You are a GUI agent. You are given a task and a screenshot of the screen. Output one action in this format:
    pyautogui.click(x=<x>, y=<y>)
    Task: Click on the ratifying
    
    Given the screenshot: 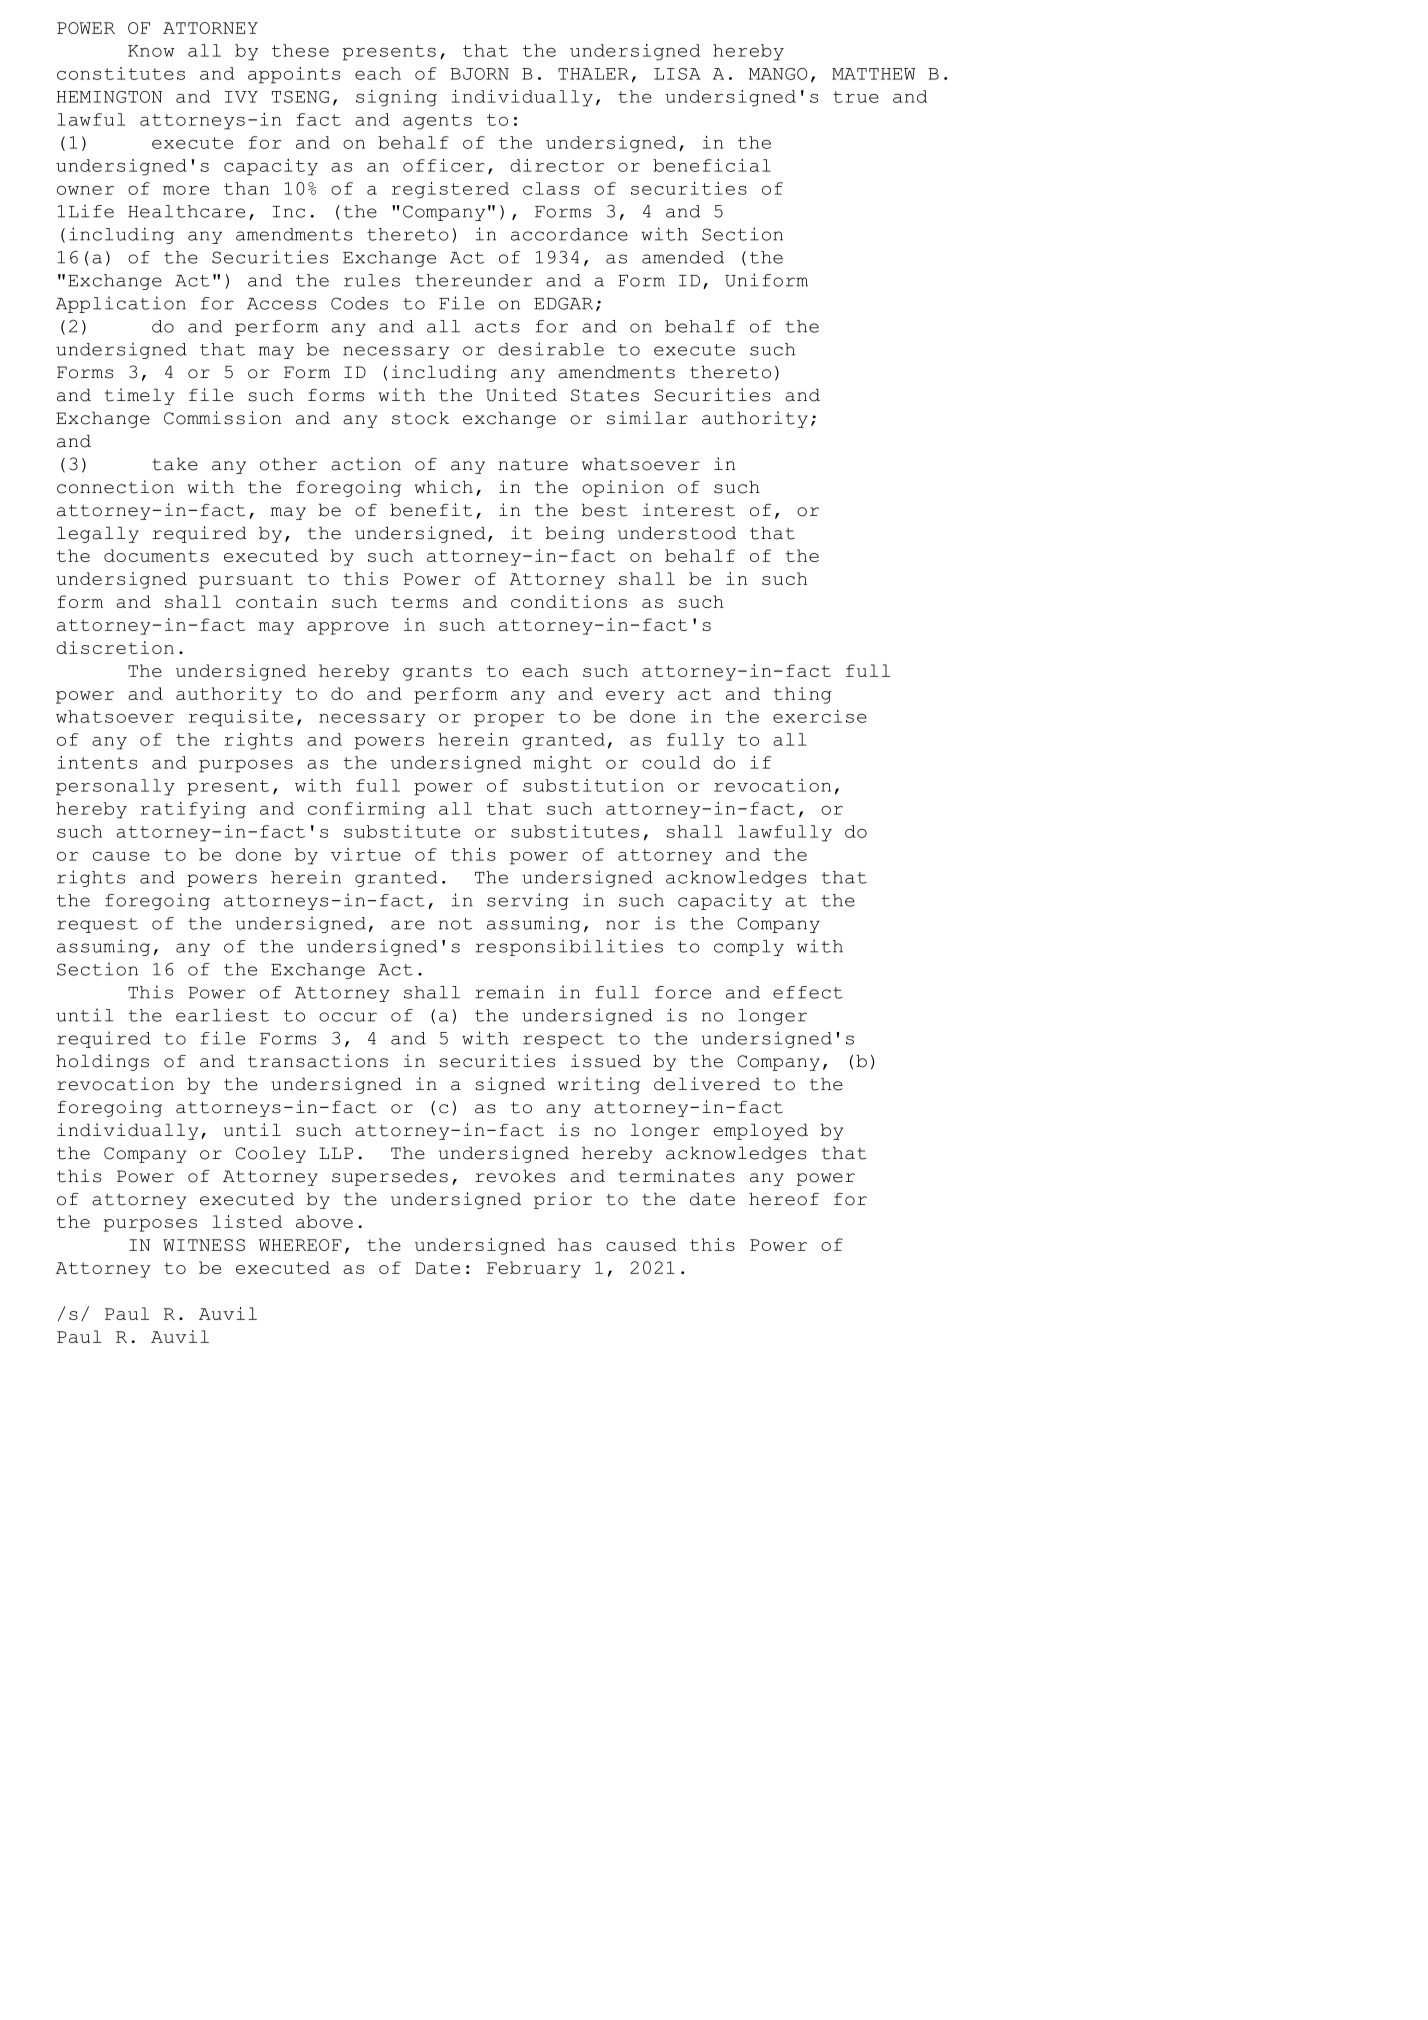 What is the action you would take?
    pyautogui.click(x=193, y=810)
